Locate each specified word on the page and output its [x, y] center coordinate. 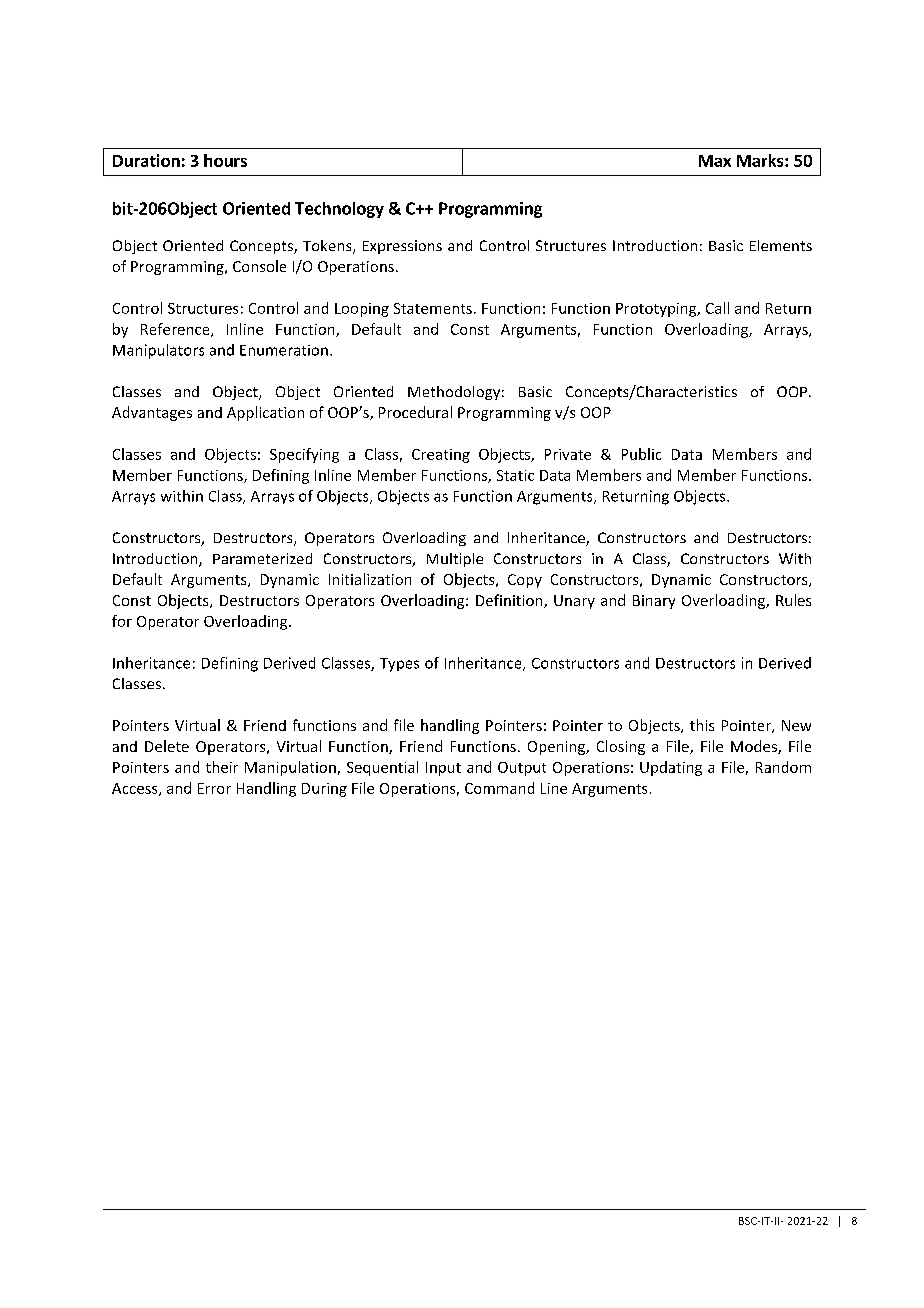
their [222, 767]
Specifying [304, 455]
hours [225, 160]
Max [715, 161]
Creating [441, 456]
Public [641, 454]
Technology [339, 210]
